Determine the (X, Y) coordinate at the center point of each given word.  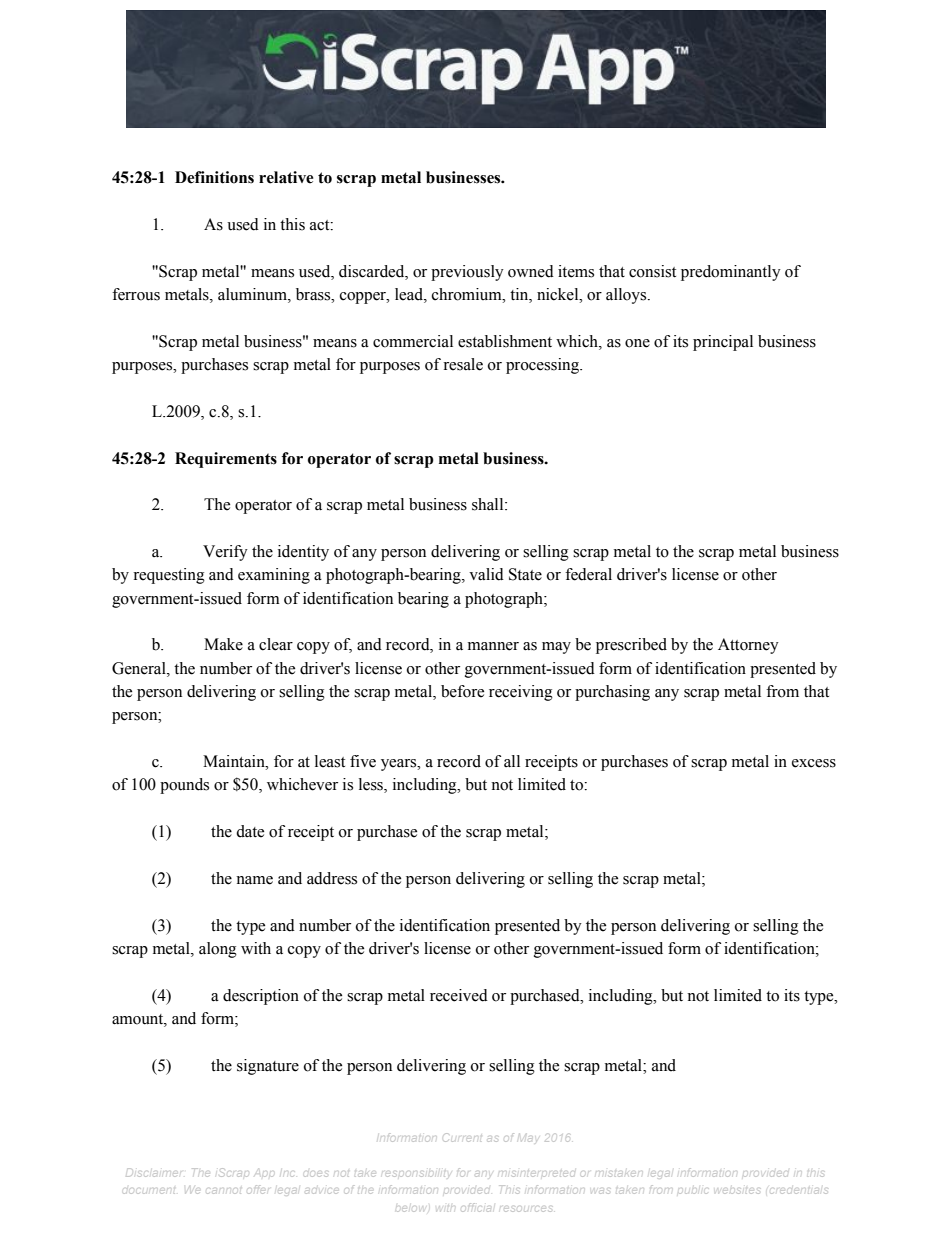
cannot (224, 1192)
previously (467, 273)
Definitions (214, 177)
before (462, 691)
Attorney (748, 646)
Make (223, 644)
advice (321, 1191)
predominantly (731, 273)
